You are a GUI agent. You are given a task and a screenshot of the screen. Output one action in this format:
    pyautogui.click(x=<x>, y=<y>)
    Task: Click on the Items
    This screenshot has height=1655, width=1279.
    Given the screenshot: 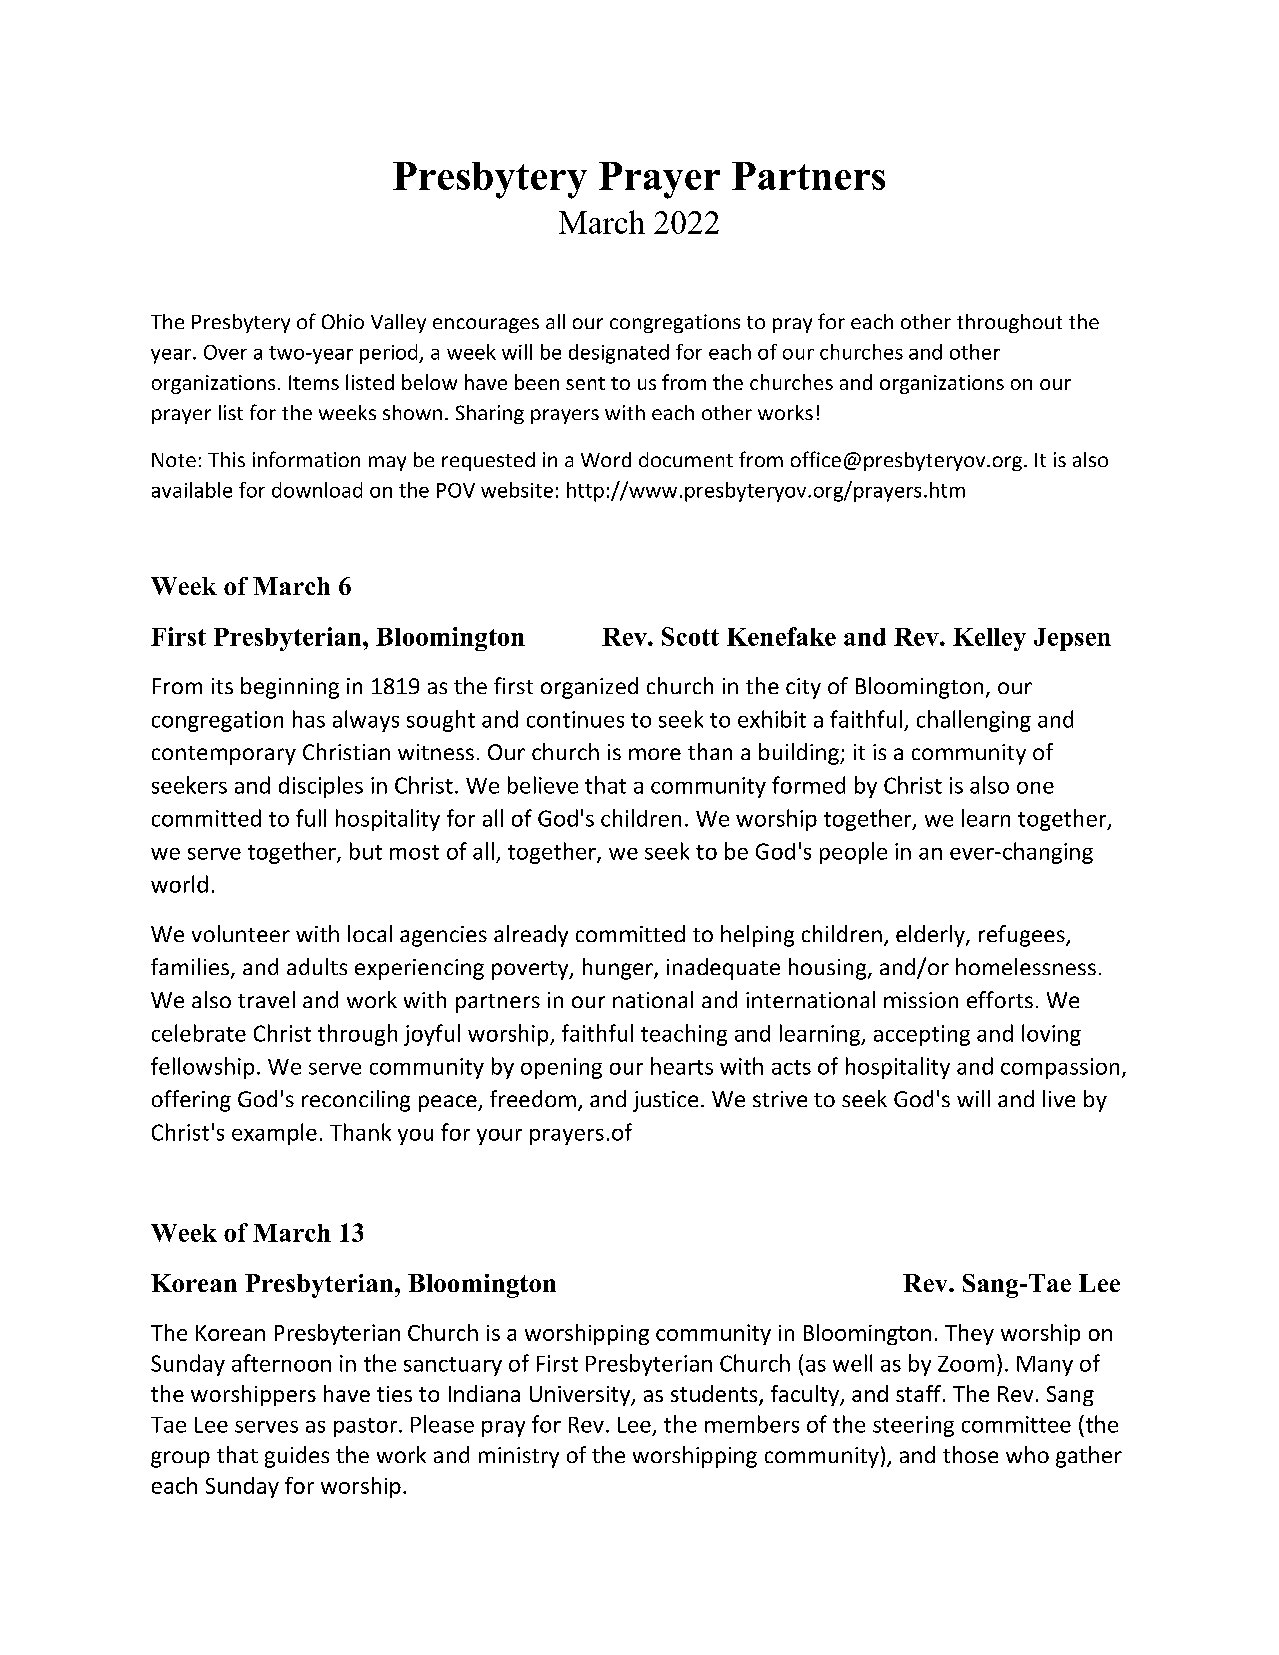 What is the action you would take?
    pyautogui.click(x=314, y=382)
